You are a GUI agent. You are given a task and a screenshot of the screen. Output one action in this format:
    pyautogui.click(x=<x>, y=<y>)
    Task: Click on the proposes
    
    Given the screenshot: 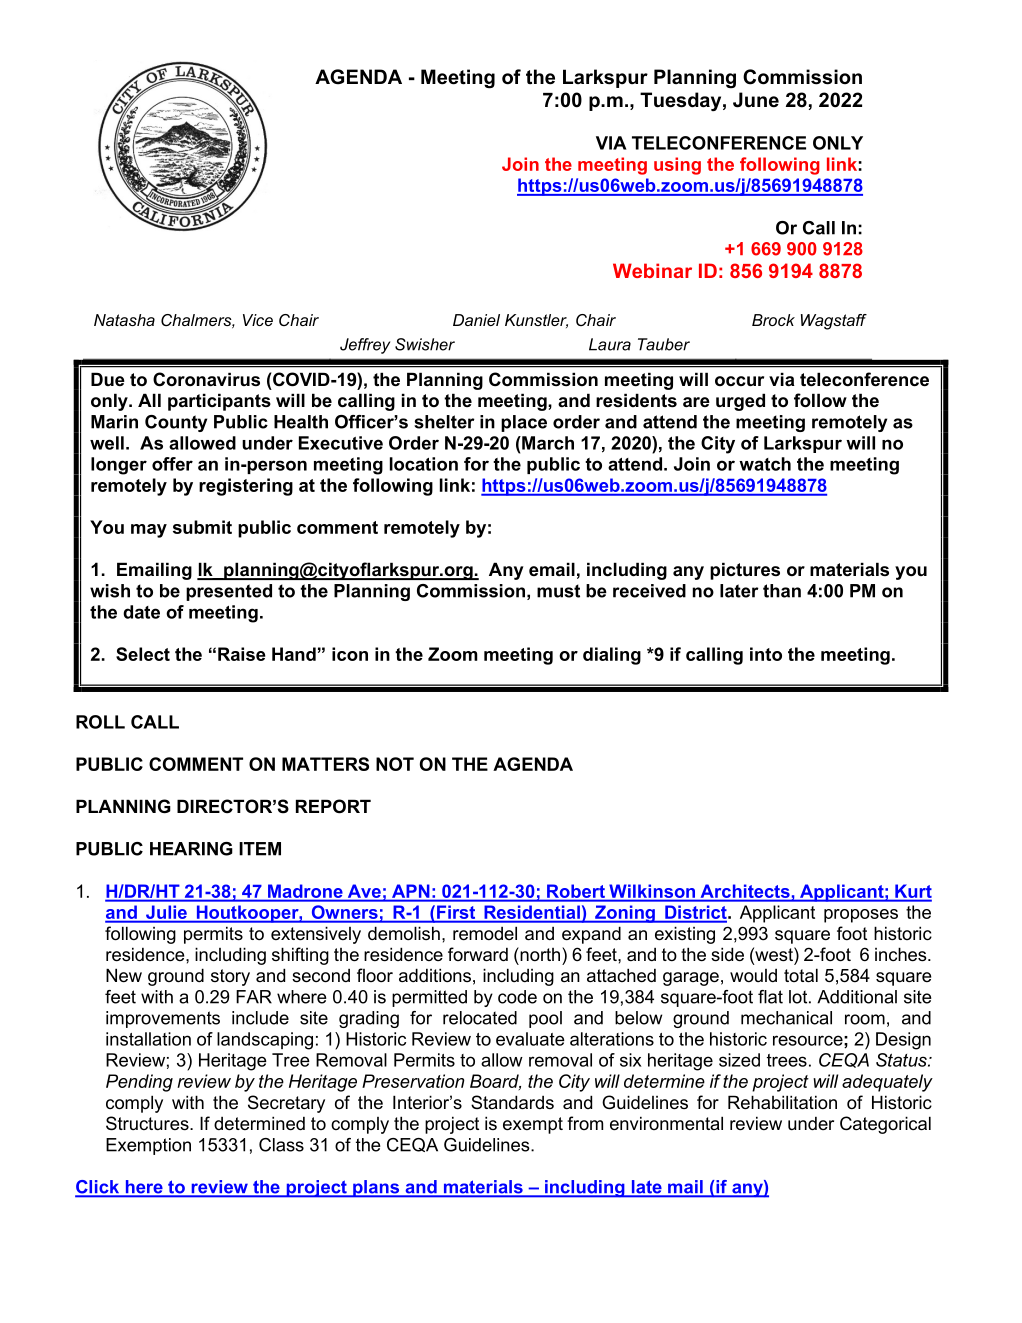 What is the action you would take?
    pyautogui.click(x=861, y=916)
